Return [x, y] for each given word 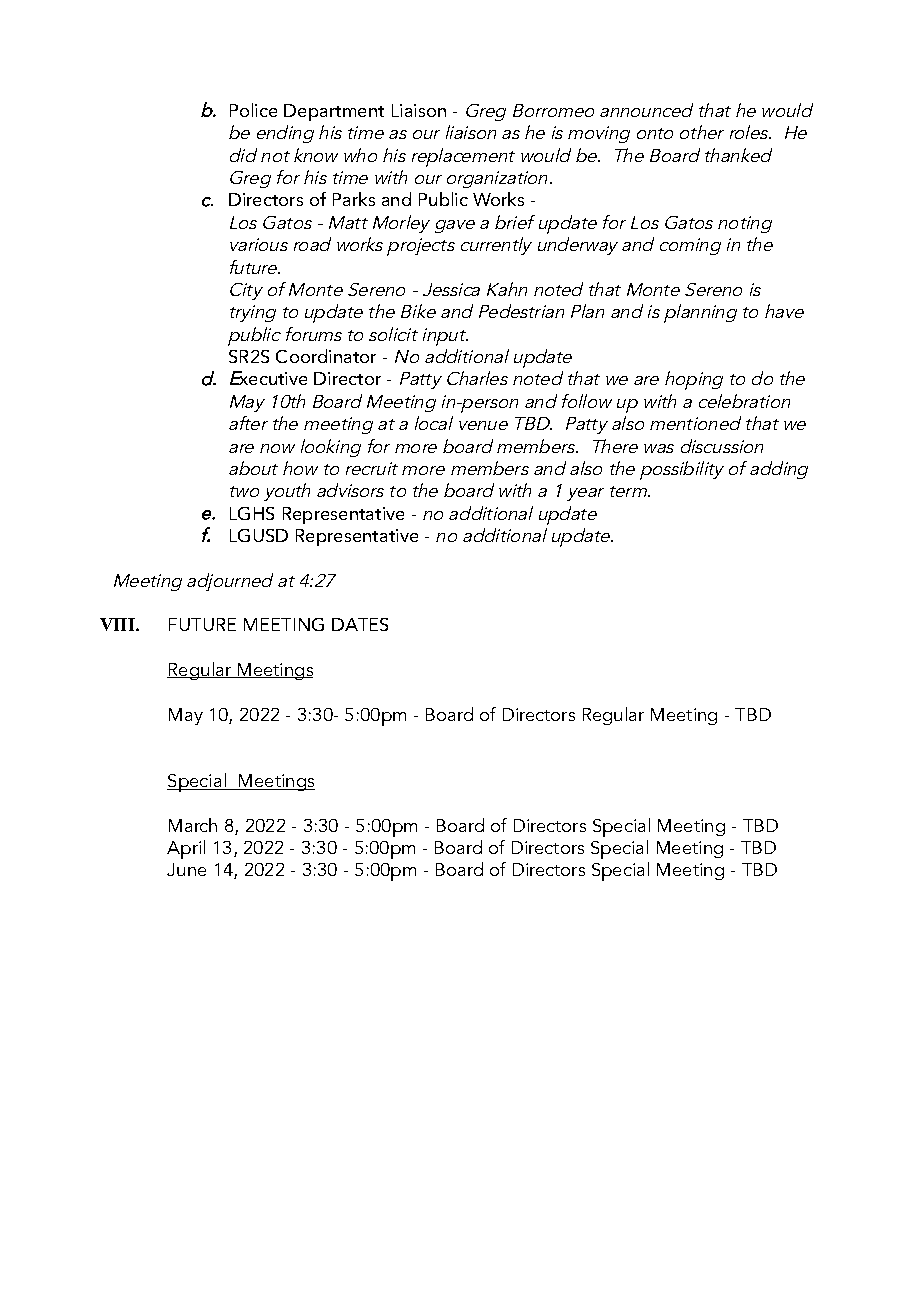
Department [334, 112]
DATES [360, 624]
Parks [354, 199]
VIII [118, 624]
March [193, 825]
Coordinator [326, 356]
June [186, 869]
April [186, 849]
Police [253, 110]
